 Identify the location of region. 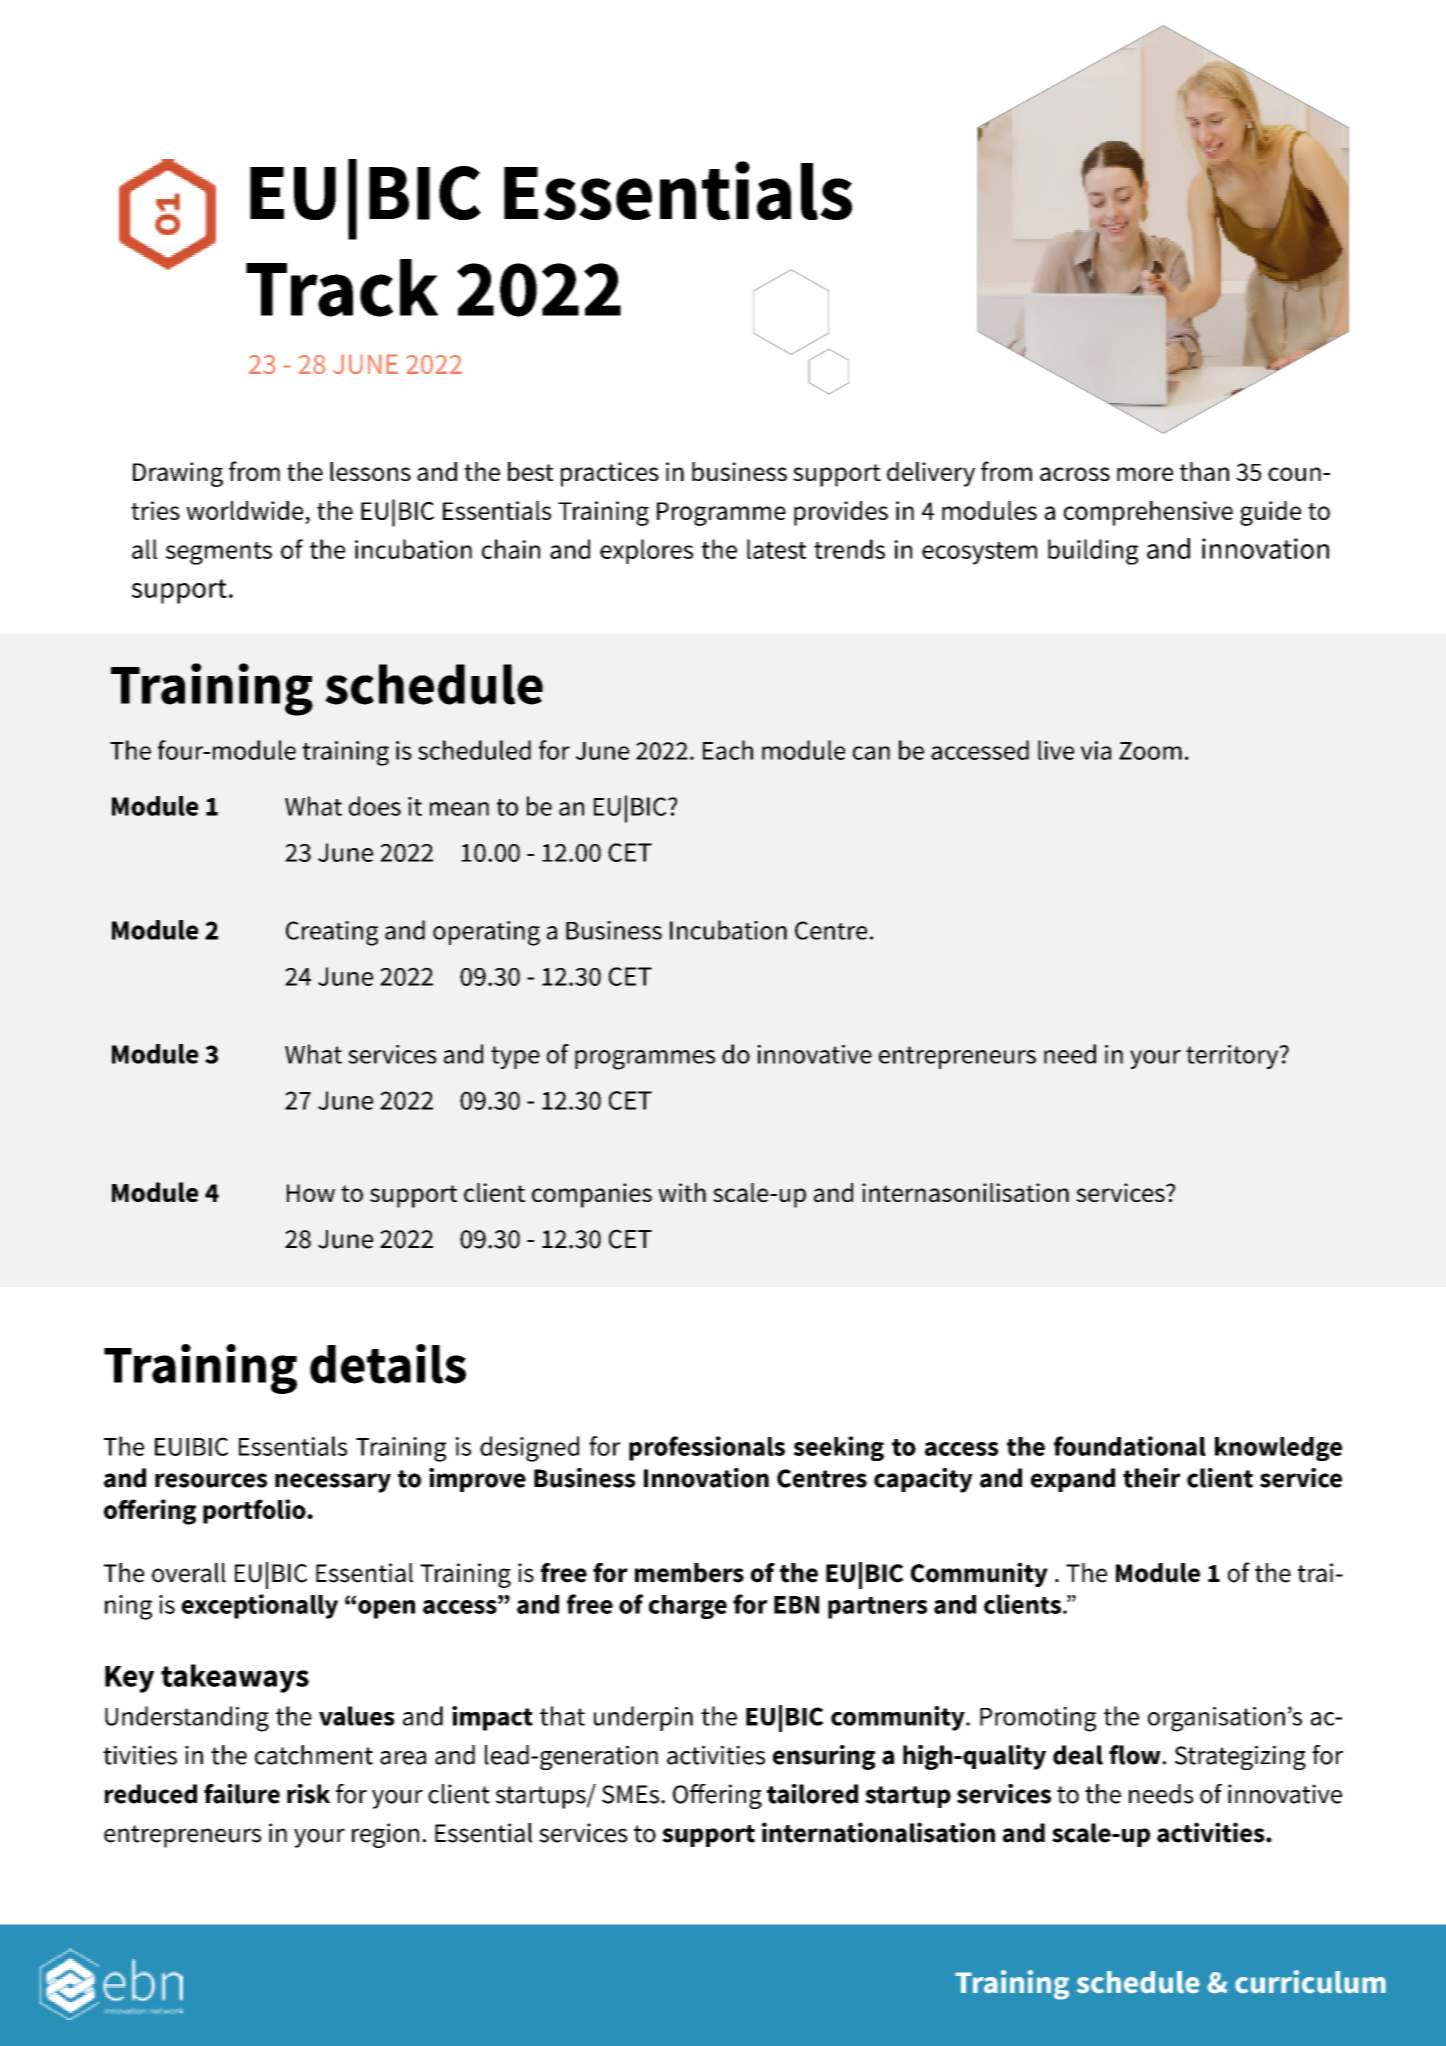
(385, 1835).
